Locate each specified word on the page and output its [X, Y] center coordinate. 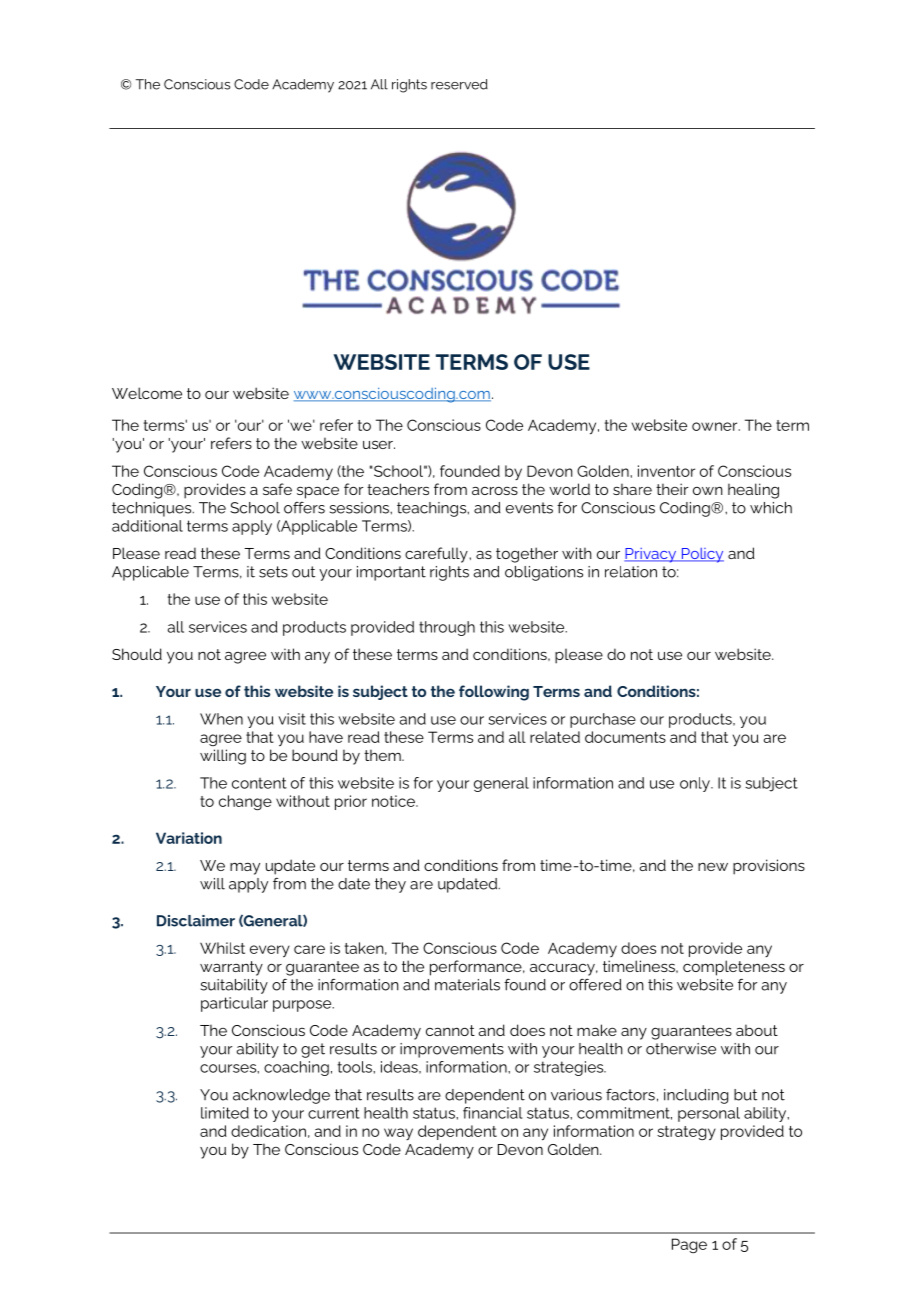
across [495, 490]
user [379, 444]
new [713, 867]
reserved [459, 84]
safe [277, 489]
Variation [189, 838]
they [390, 885]
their [672, 489]
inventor [666, 471]
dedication [268, 1131]
